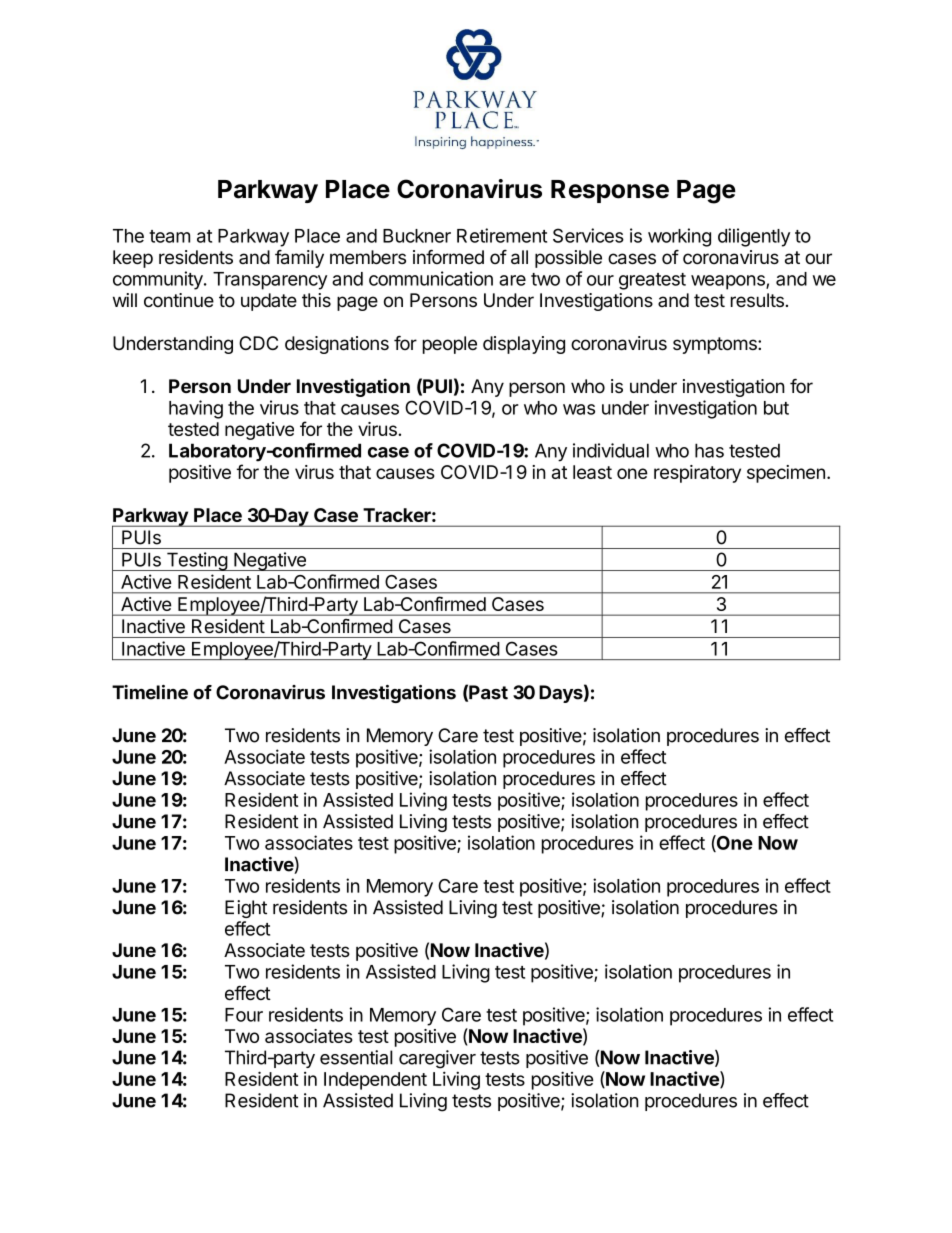 The height and width of the page is (1233, 952). Describe the element at coordinates (592, 472) in the page. I see `least` at that location.
